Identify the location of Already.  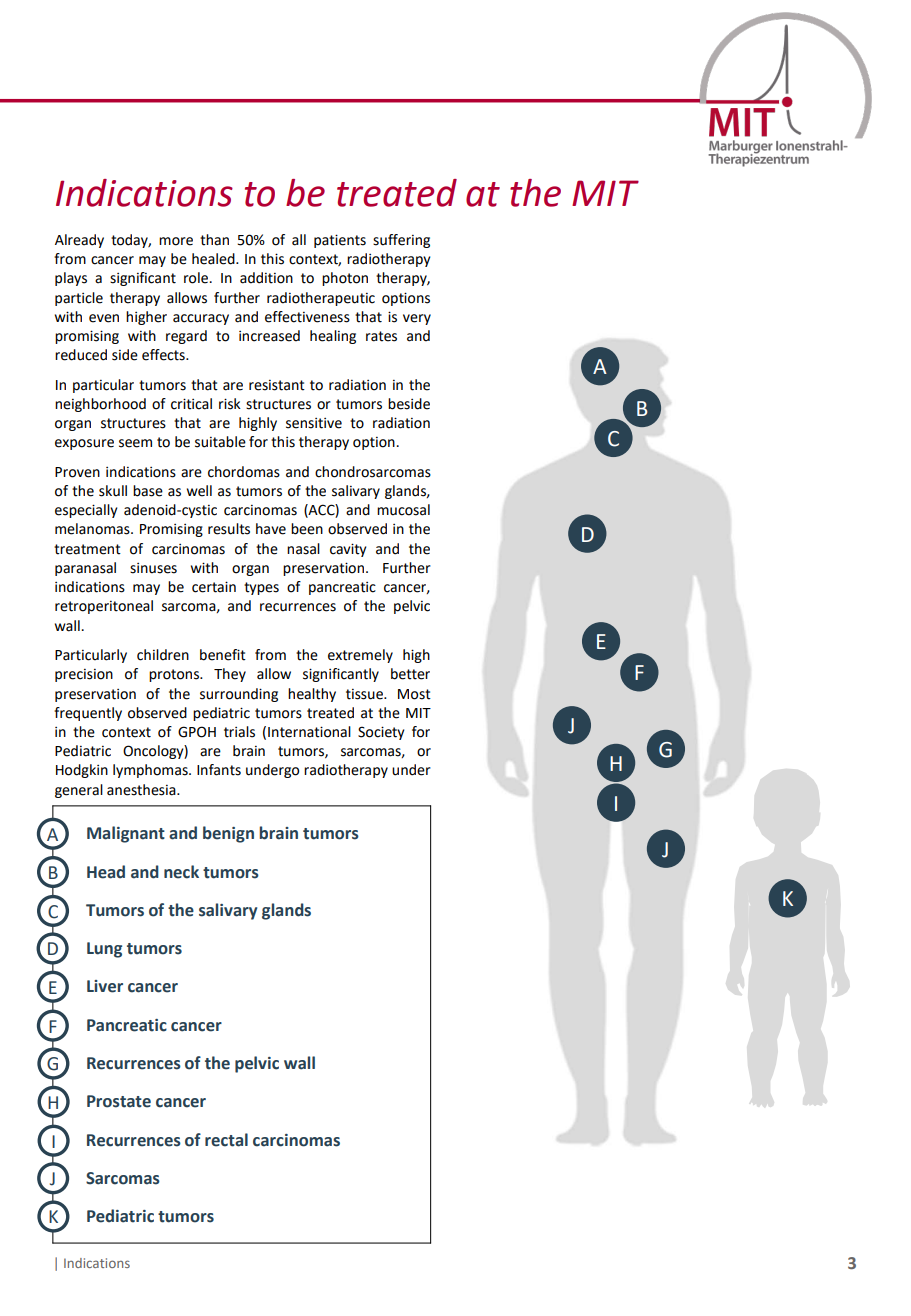
(79, 241).
